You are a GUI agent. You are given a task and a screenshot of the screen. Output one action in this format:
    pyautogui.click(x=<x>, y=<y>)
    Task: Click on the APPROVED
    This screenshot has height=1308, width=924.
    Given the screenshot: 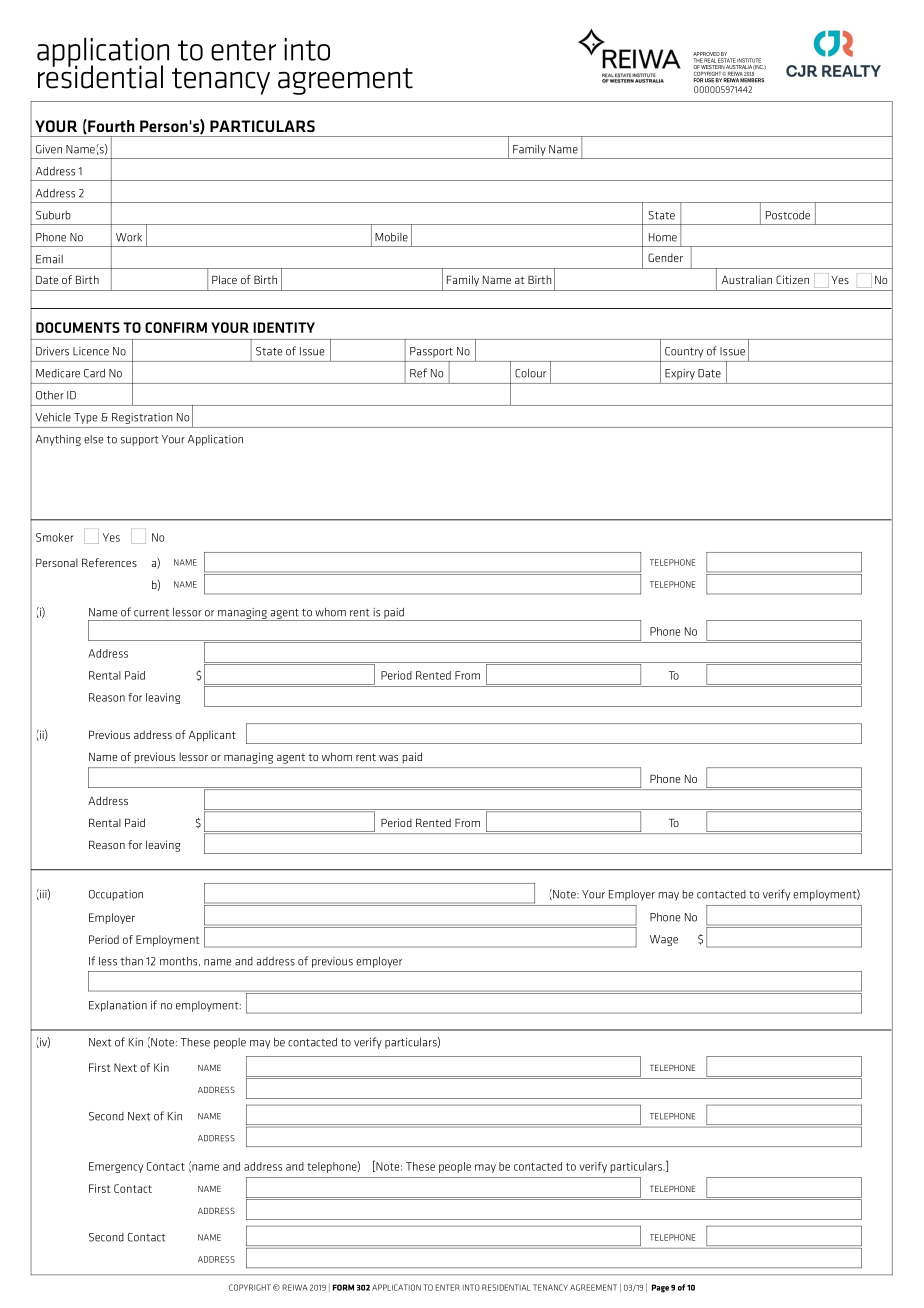 What is the action you would take?
    pyautogui.click(x=706, y=54)
